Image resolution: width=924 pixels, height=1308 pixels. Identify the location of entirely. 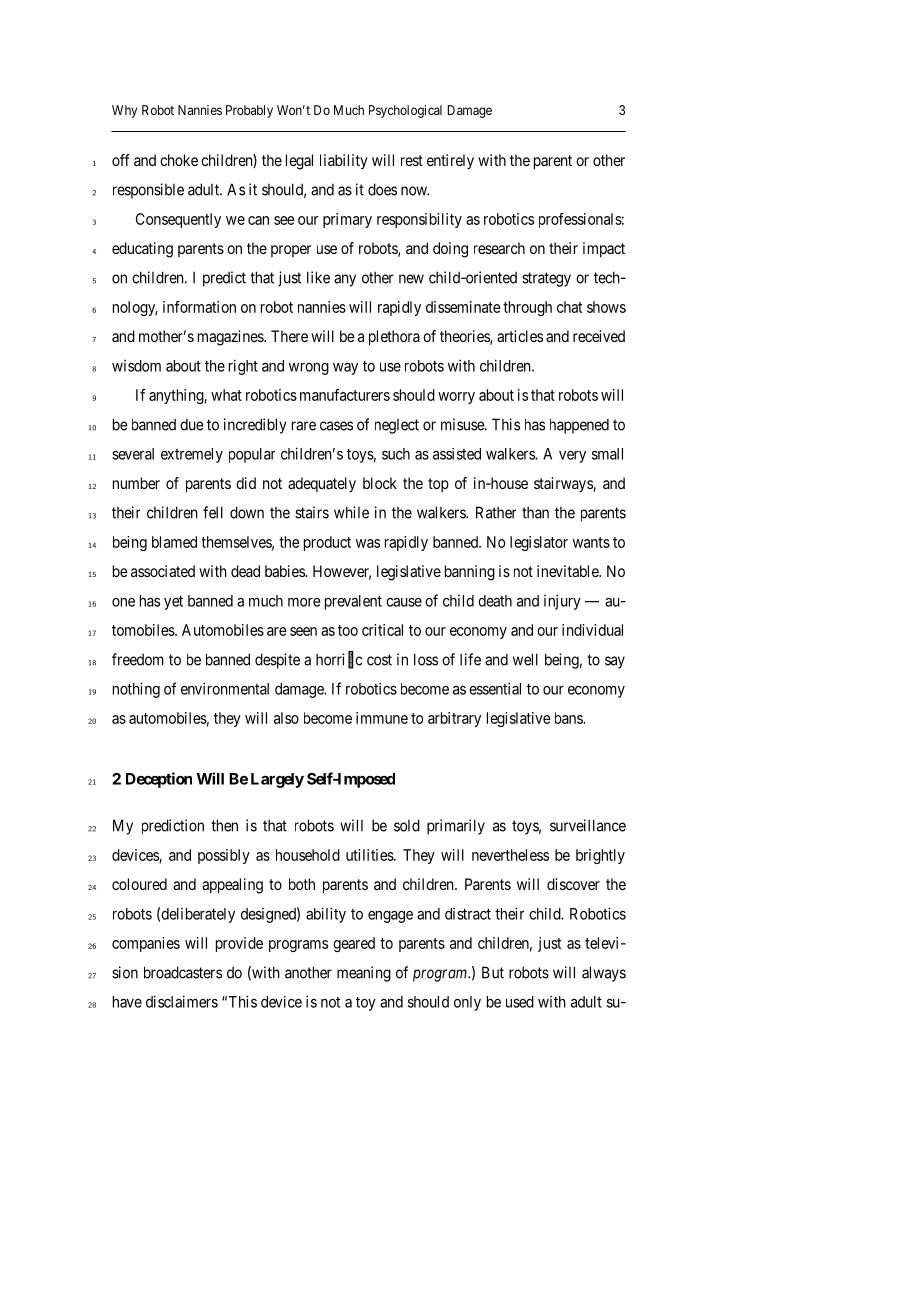
(450, 162).
